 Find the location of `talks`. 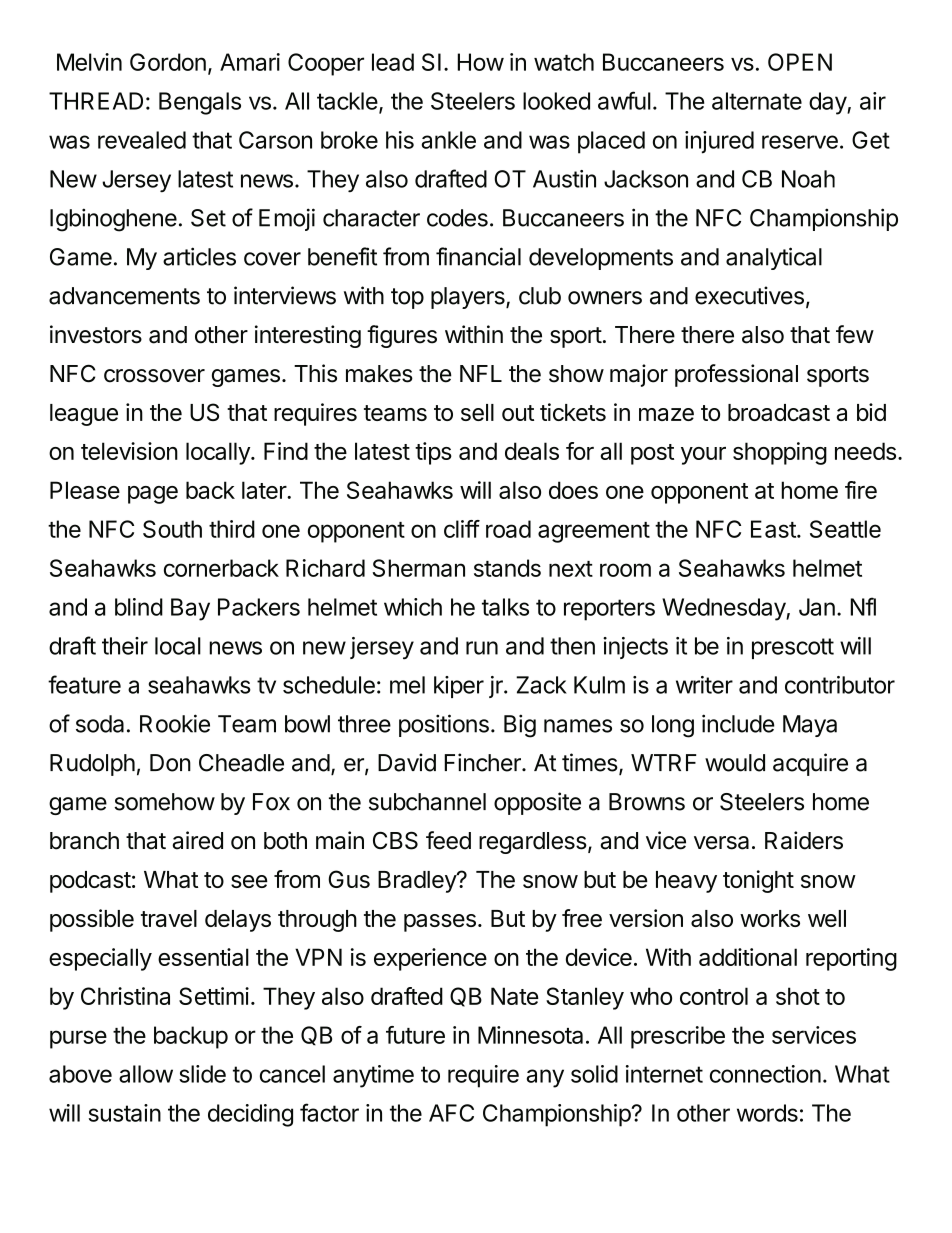

talks is located at coordinates (505, 607).
